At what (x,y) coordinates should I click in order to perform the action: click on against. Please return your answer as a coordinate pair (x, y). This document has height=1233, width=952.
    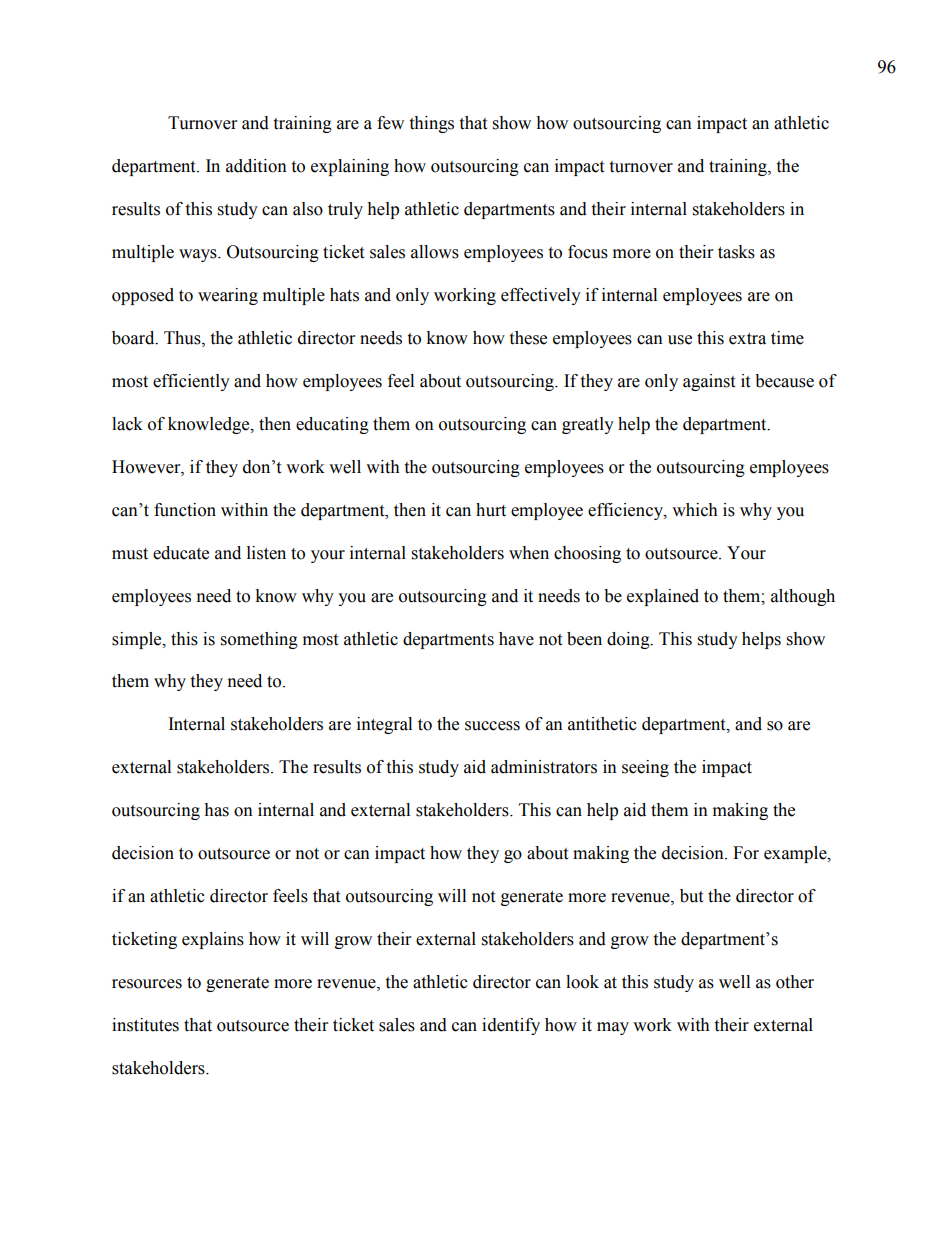
    Looking at the image, I should click on (709, 382).
